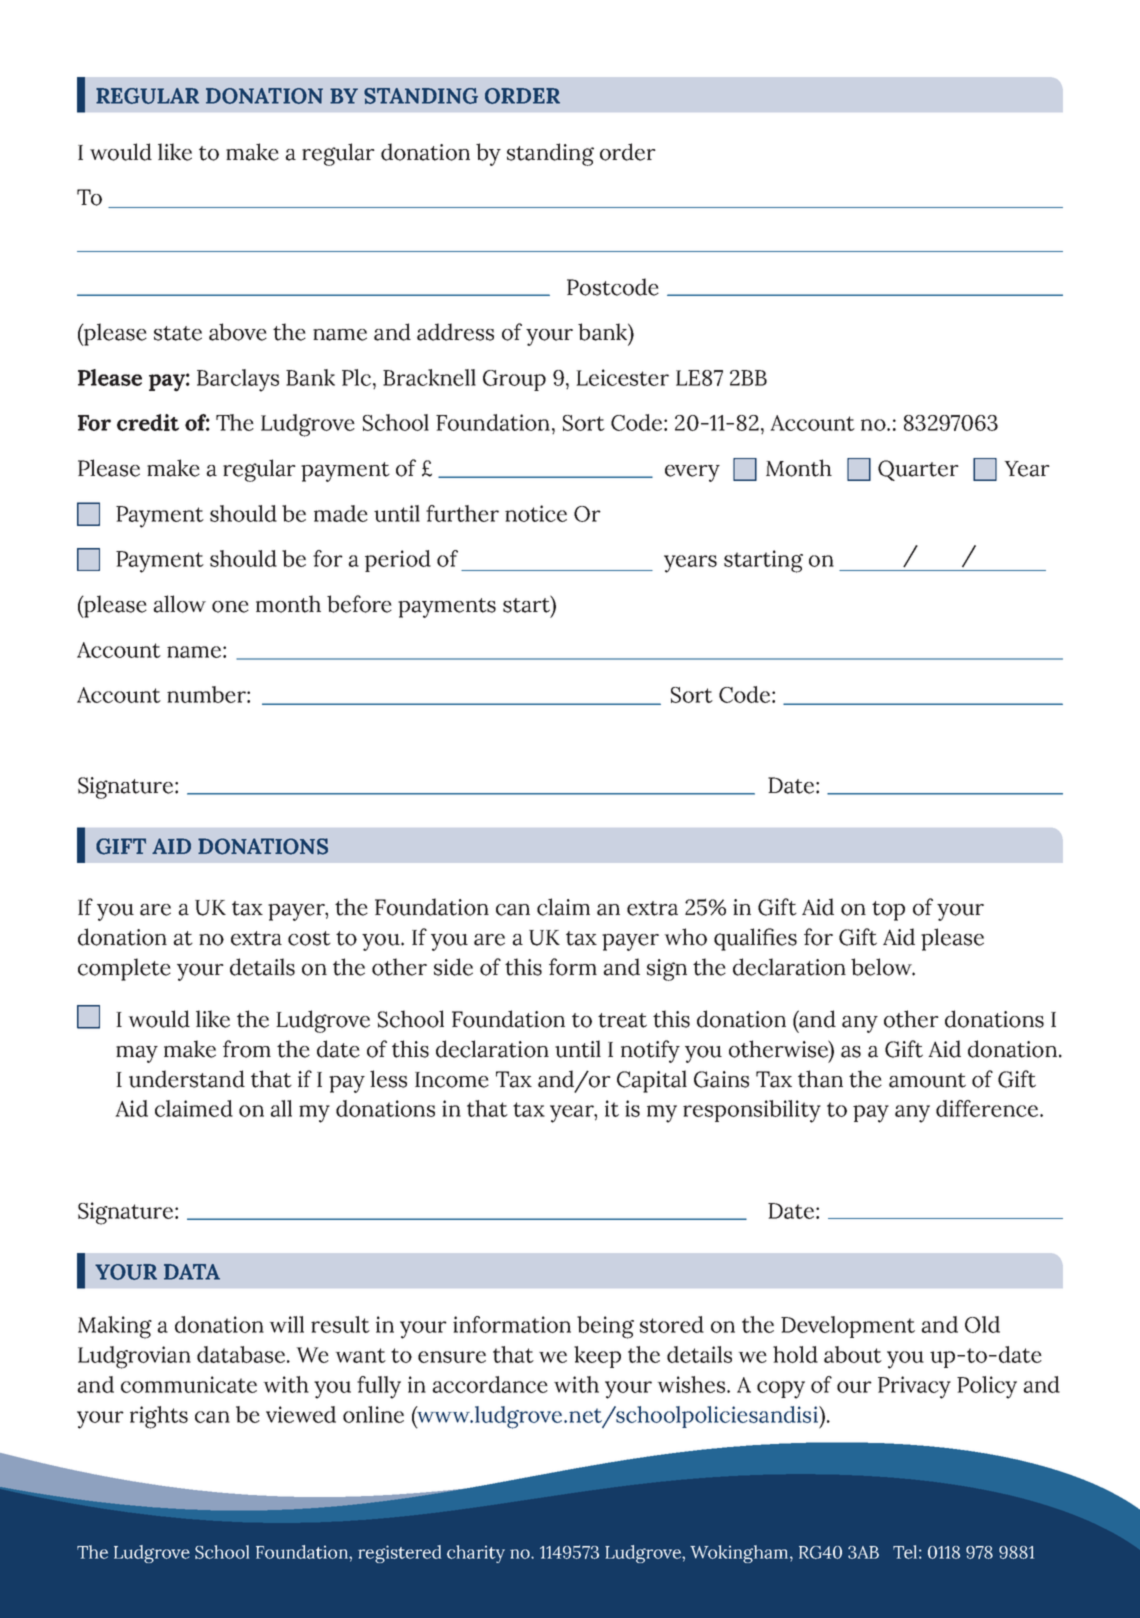 The image size is (1140, 1618). I want to click on before, so click(359, 604).
